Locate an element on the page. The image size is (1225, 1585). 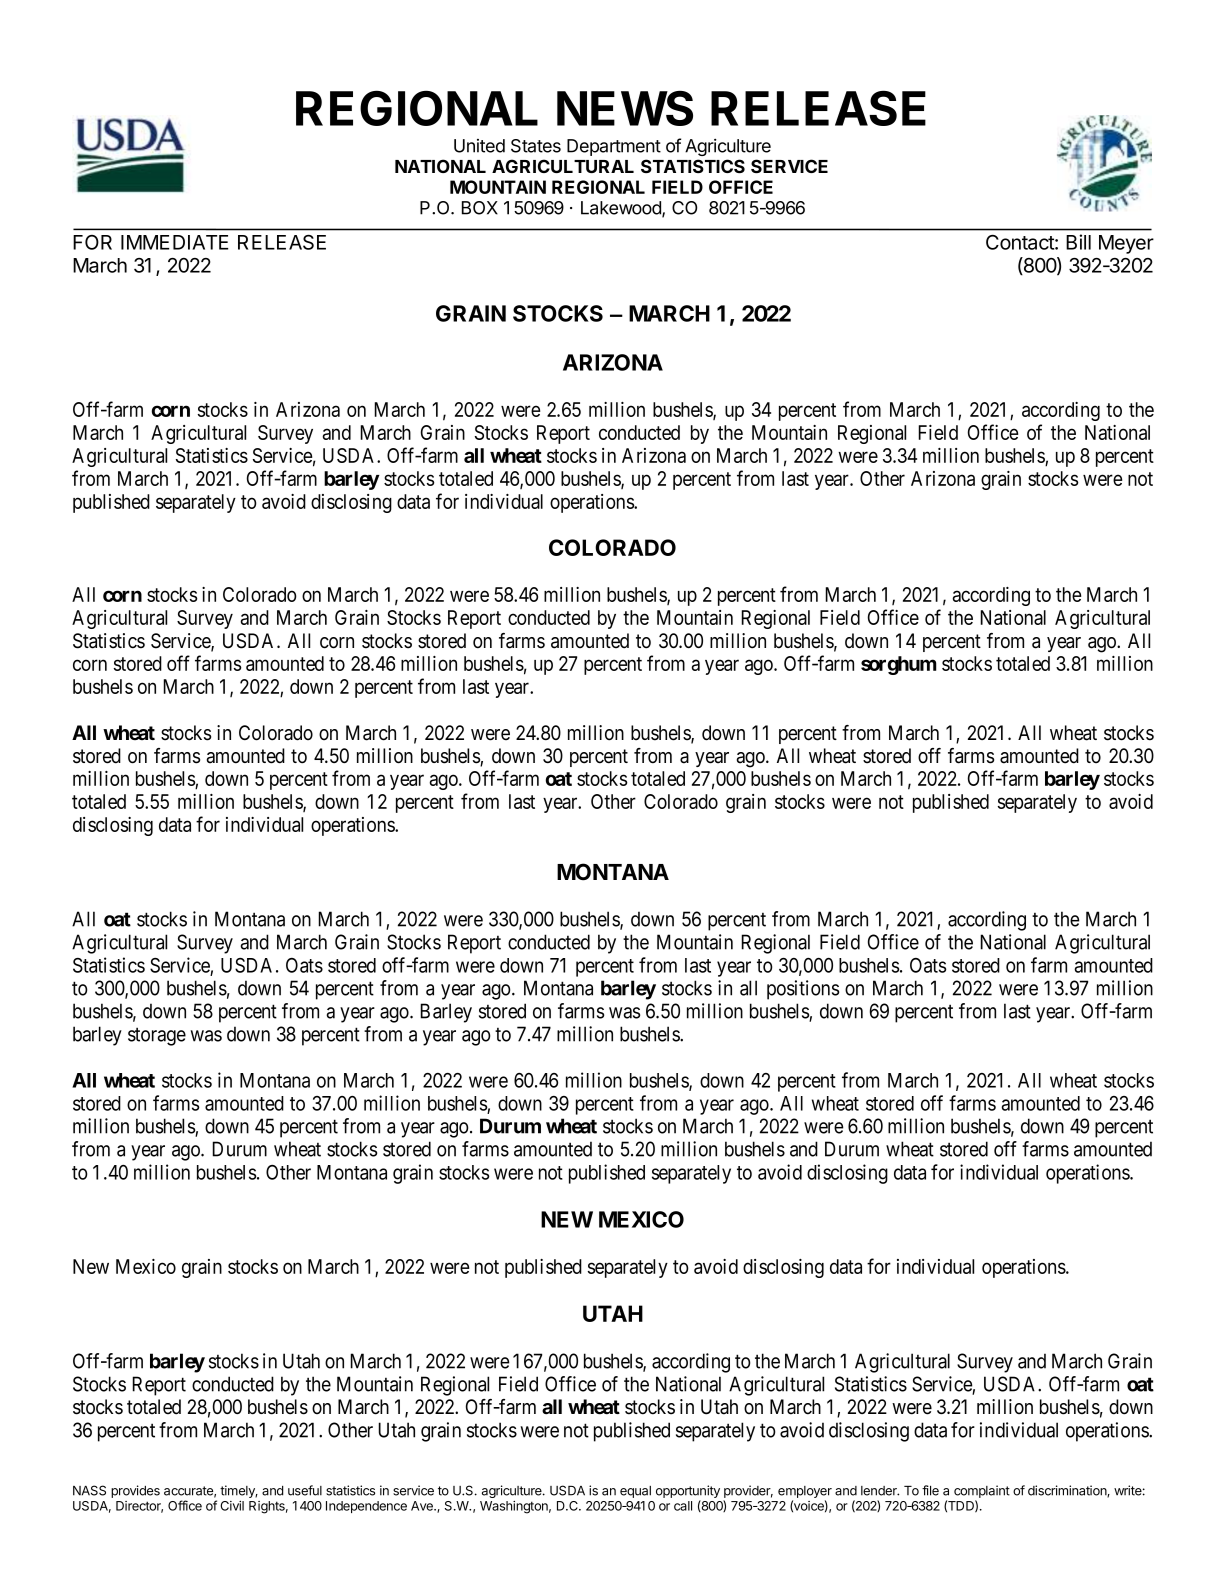
Department is located at coordinates (614, 147).
